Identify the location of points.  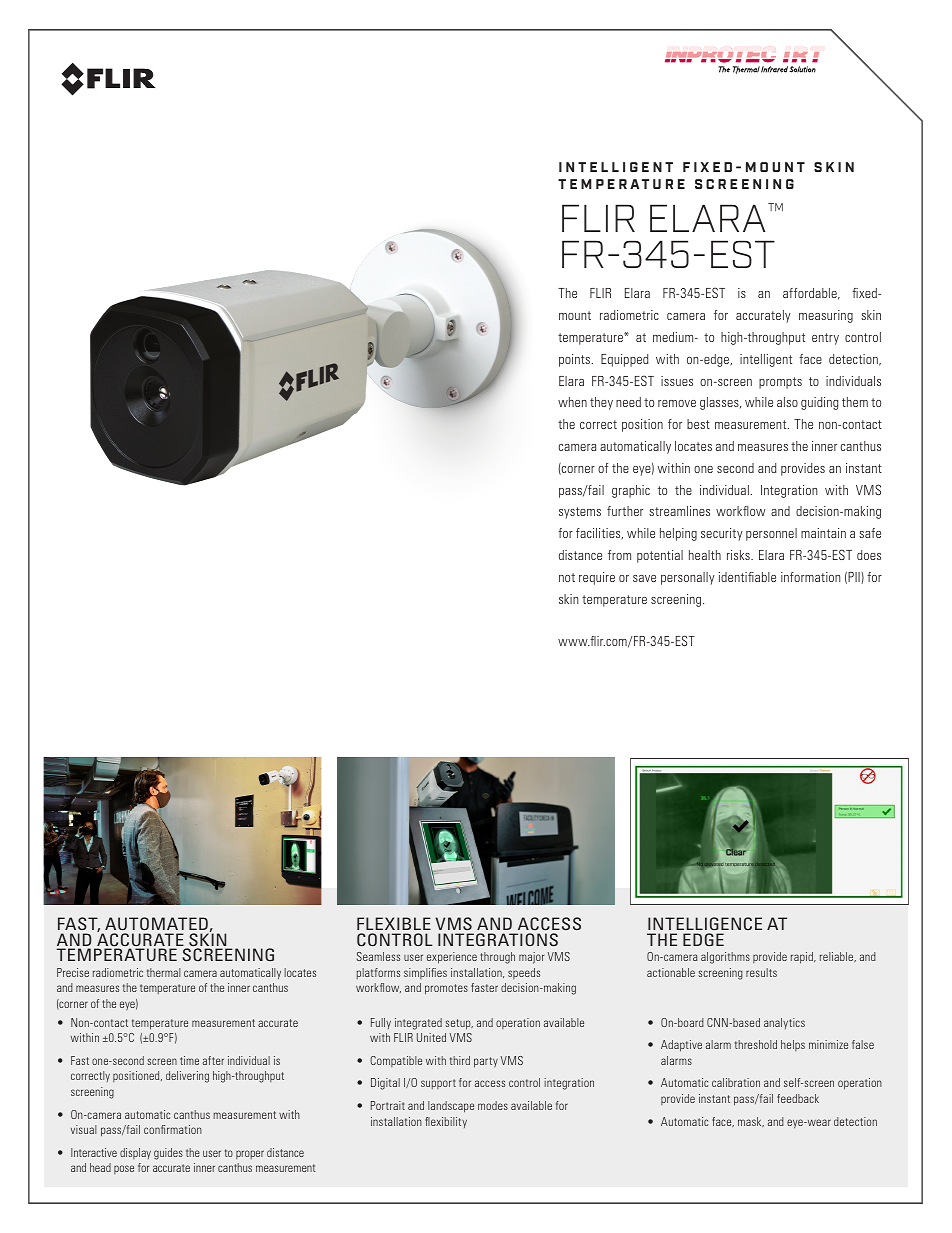
(576, 360).
